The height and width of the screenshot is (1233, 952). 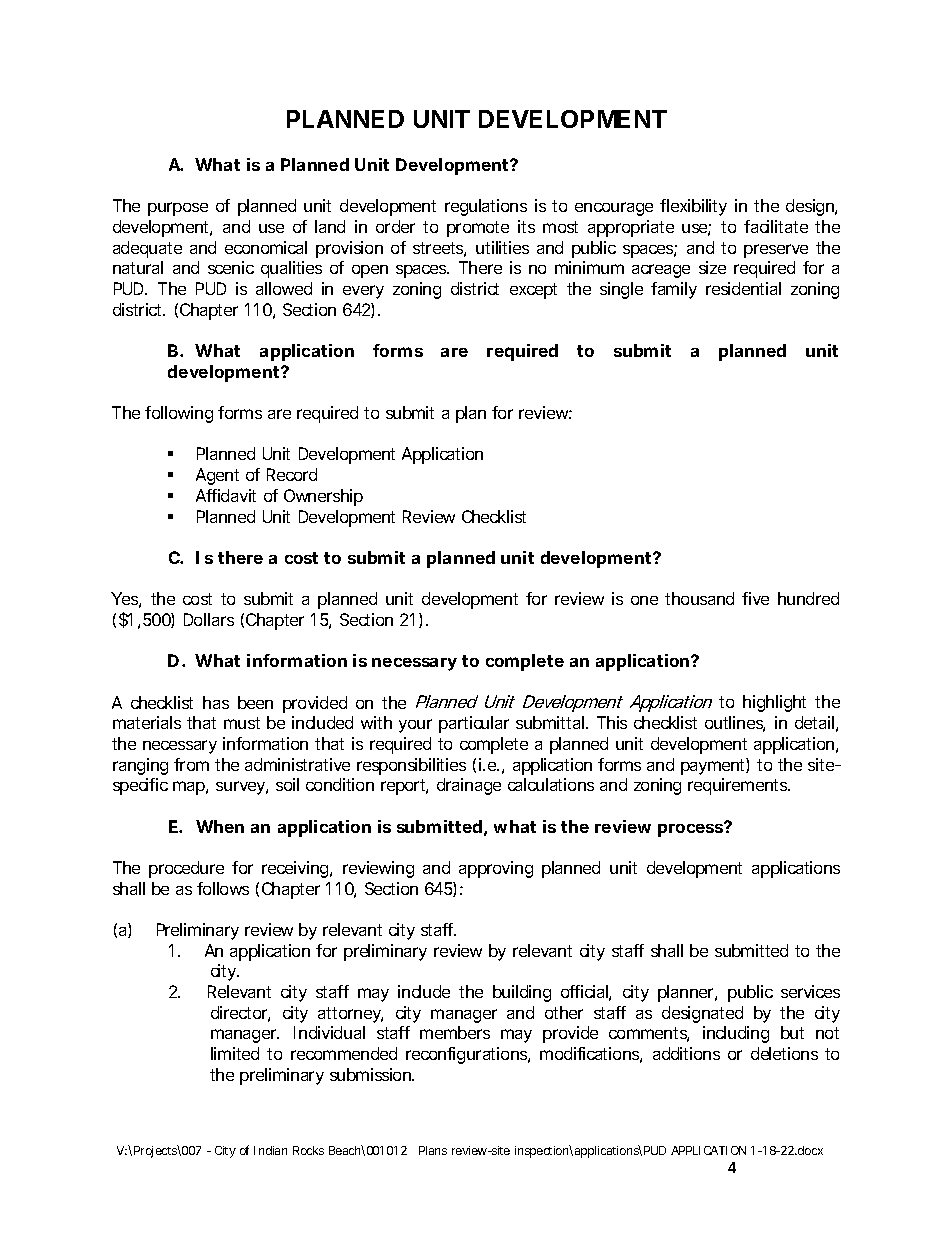 What do you see at coordinates (784, 1053) in the screenshot?
I see `deletions` at bounding box center [784, 1053].
